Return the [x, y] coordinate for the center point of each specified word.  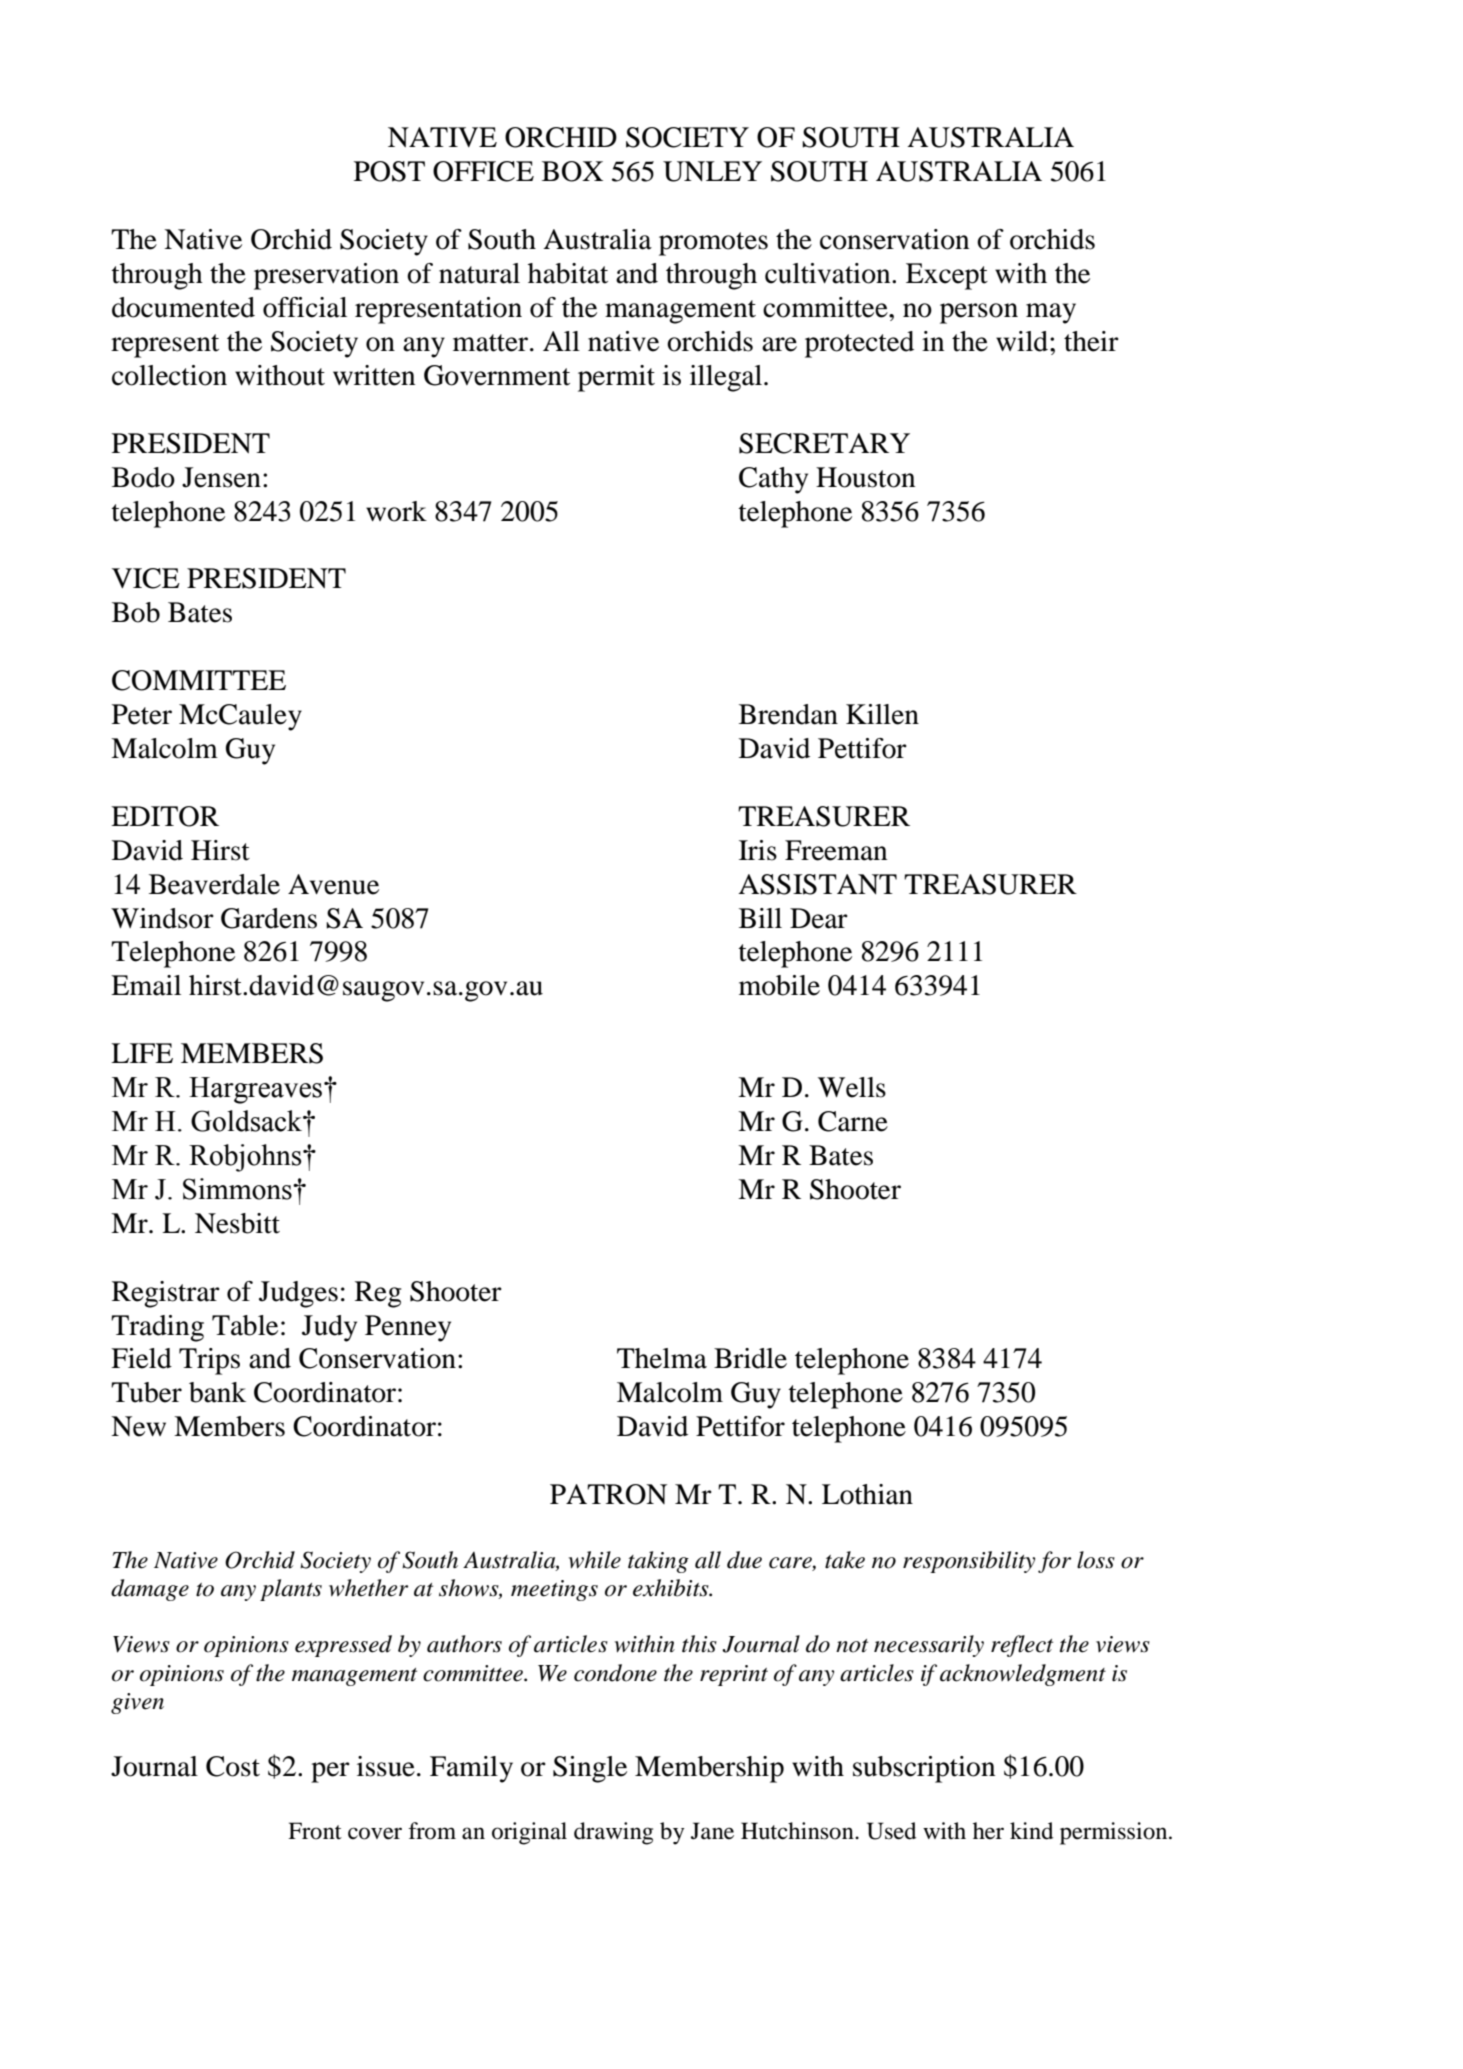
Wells [852, 1087]
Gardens [269, 918]
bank [217, 1392]
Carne [853, 1121]
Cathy [773, 480]
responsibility [969, 1562]
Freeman [836, 850]
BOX [572, 171]
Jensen [221, 477]
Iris [758, 850]
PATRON [608, 1494]
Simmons [238, 1189]
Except [947, 276]
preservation [326, 276]
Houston [865, 477]
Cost [233, 1766]
